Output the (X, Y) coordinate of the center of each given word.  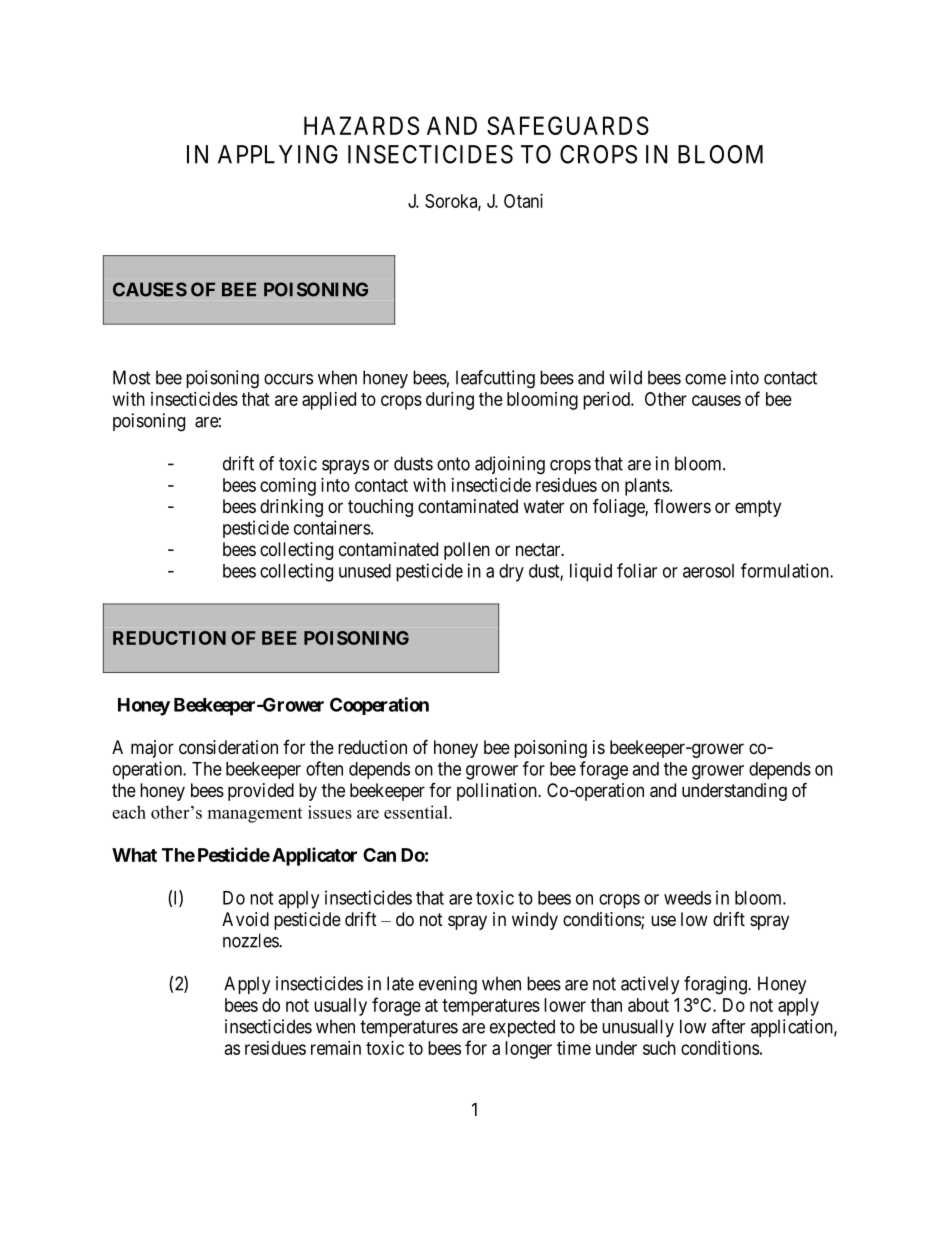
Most (132, 377)
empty (758, 508)
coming (288, 487)
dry (511, 573)
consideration (228, 747)
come (705, 379)
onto (453, 464)
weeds (687, 898)
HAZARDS (361, 125)
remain (336, 1048)
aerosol (708, 571)
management (255, 815)
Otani (523, 201)
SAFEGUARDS (568, 125)
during (450, 401)
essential (417, 812)
